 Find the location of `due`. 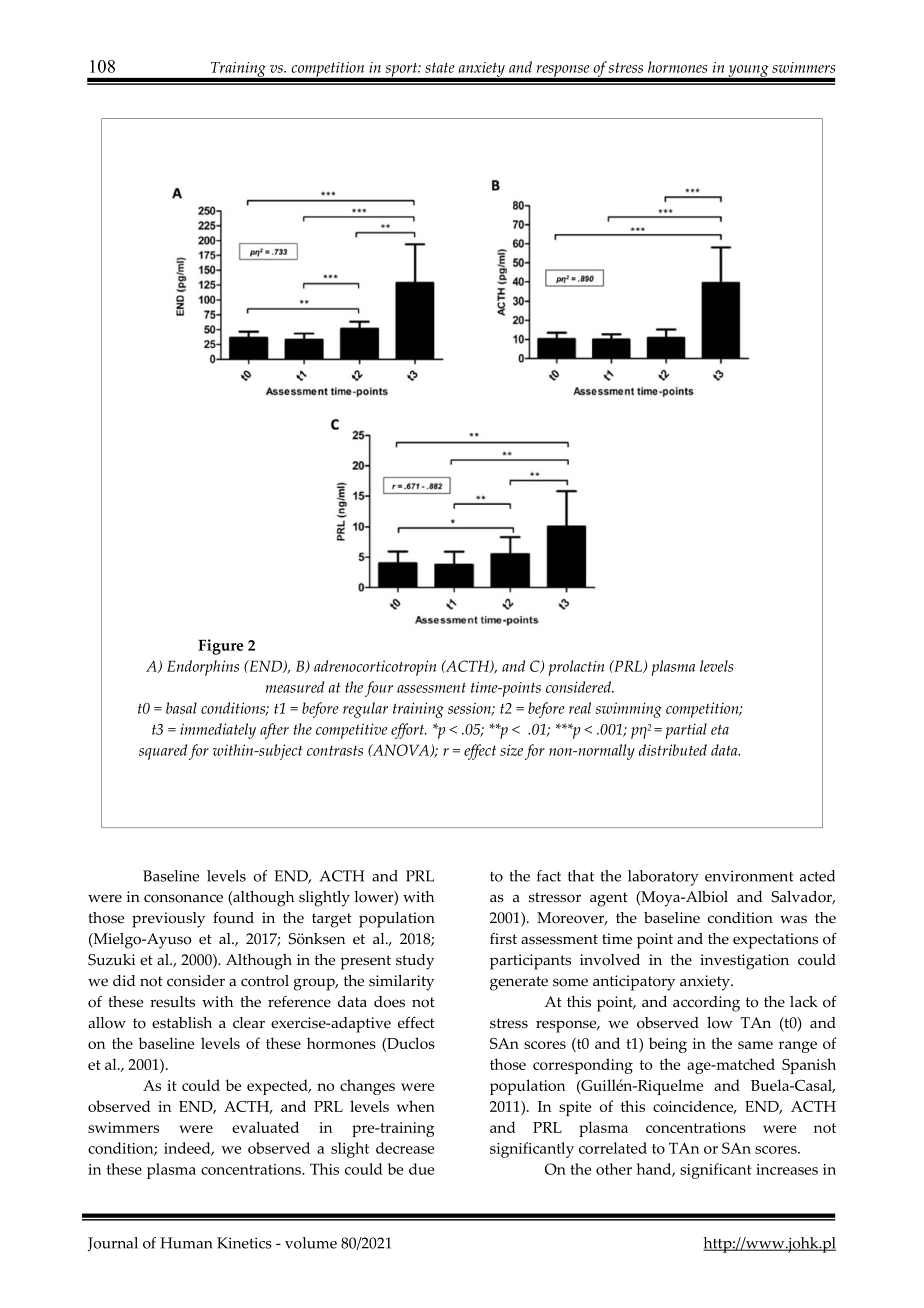

due is located at coordinates (421, 1169).
